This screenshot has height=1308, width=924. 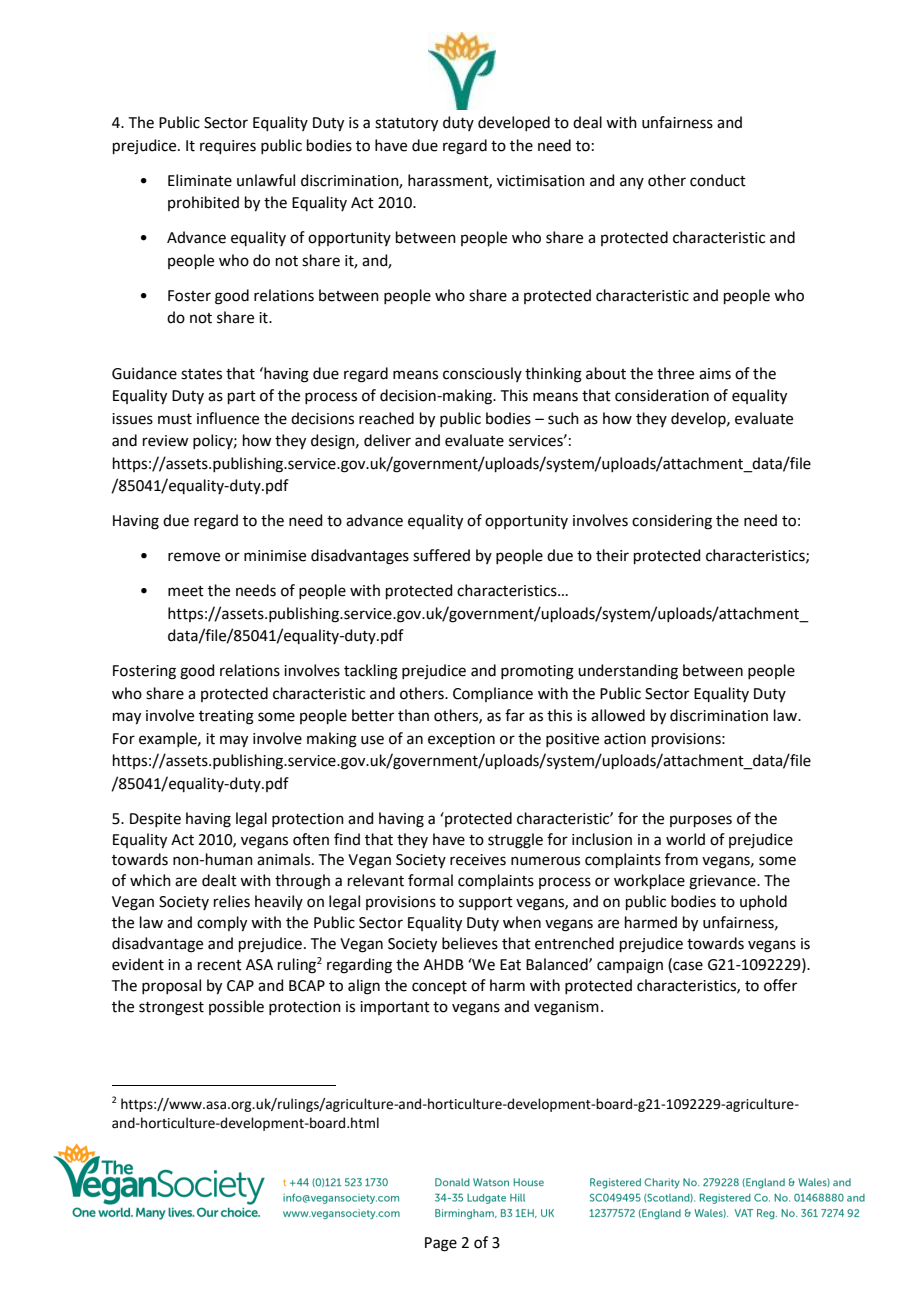 I want to click on Compliance, so click(x=493, y=694).
